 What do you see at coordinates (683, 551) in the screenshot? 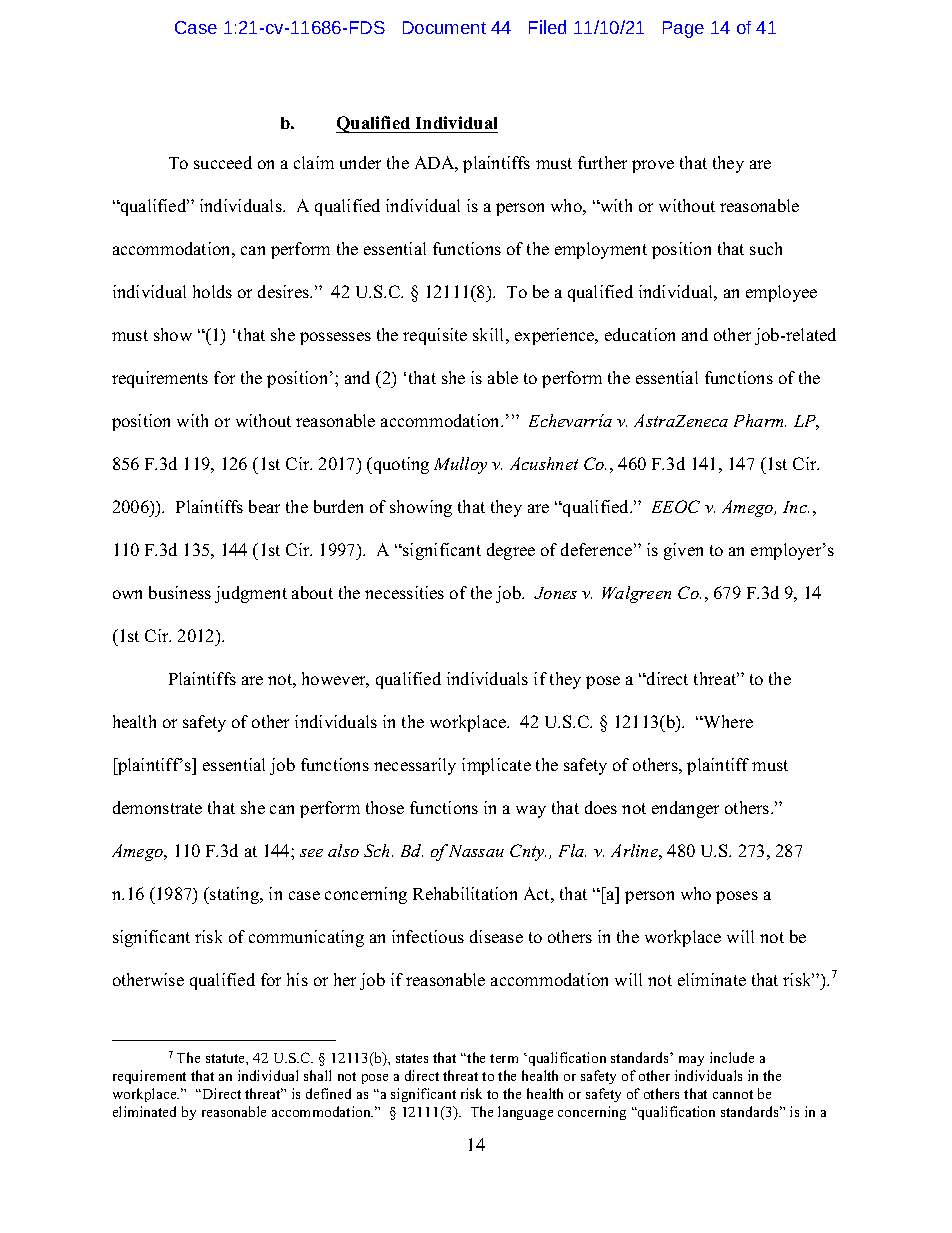
I see `given` at bounding box center [683, 551].
